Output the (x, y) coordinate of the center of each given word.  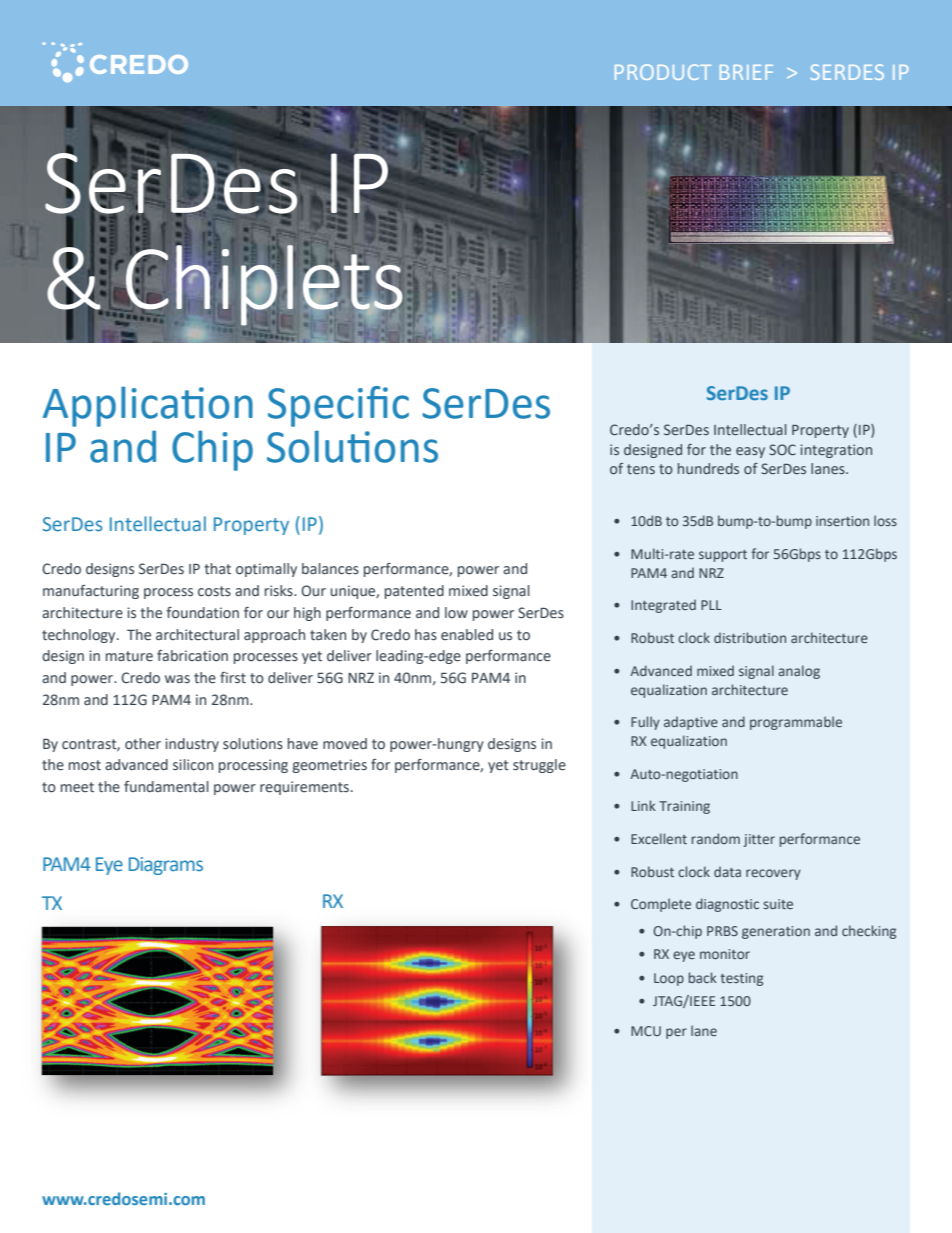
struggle (539, 766)
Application (148, 406)
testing (741, 979)
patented (414, 592)
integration (836, 451)
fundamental (166, 786)
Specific (338, 406)
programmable (796, 723)
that (217, 568)
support (723, 556)
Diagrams (166, 866)
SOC (782, 449)
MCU (646, 1031)
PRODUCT (663, 72)
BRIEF (746, 72)
